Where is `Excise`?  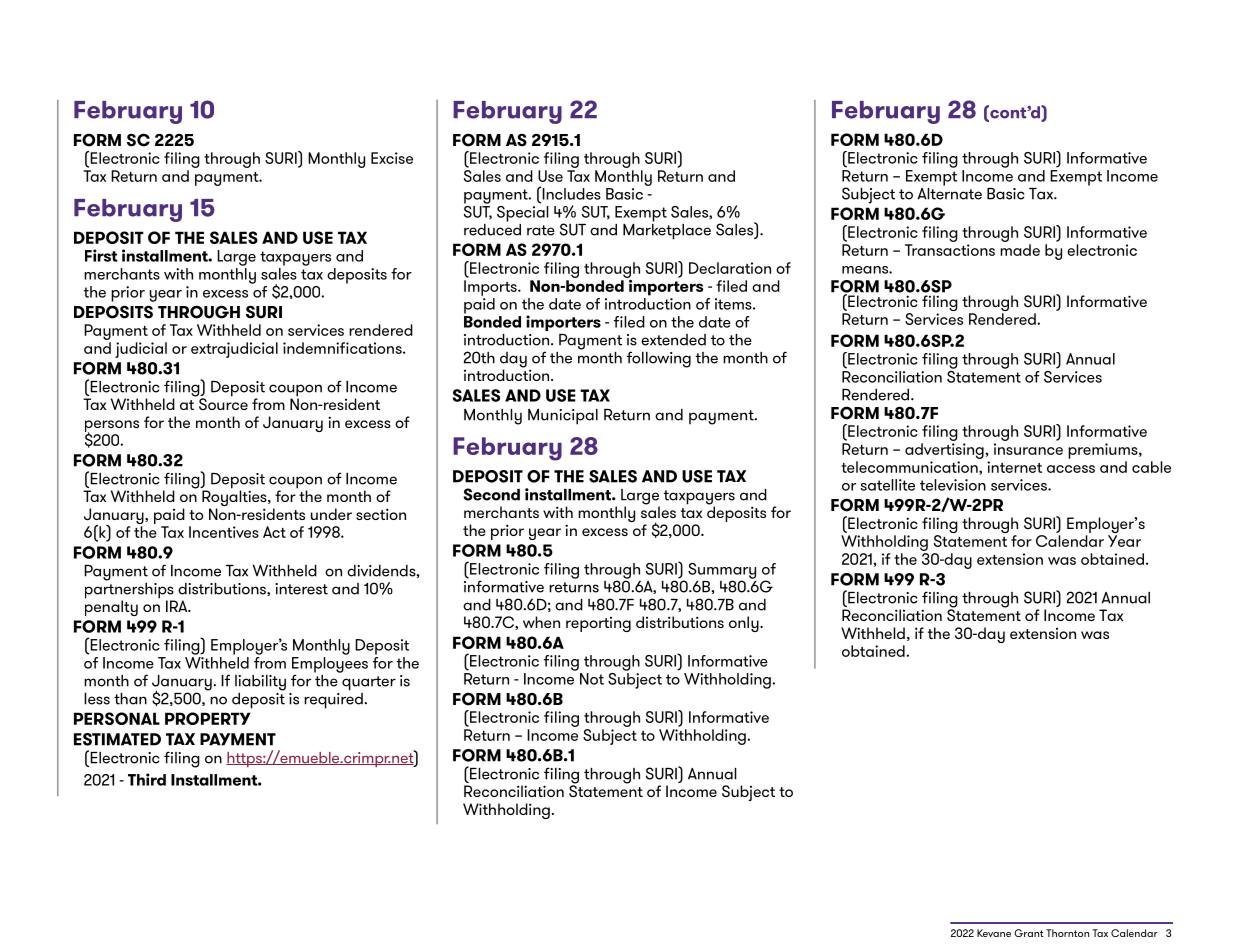 Excise is located at coordinates (392, 158).
